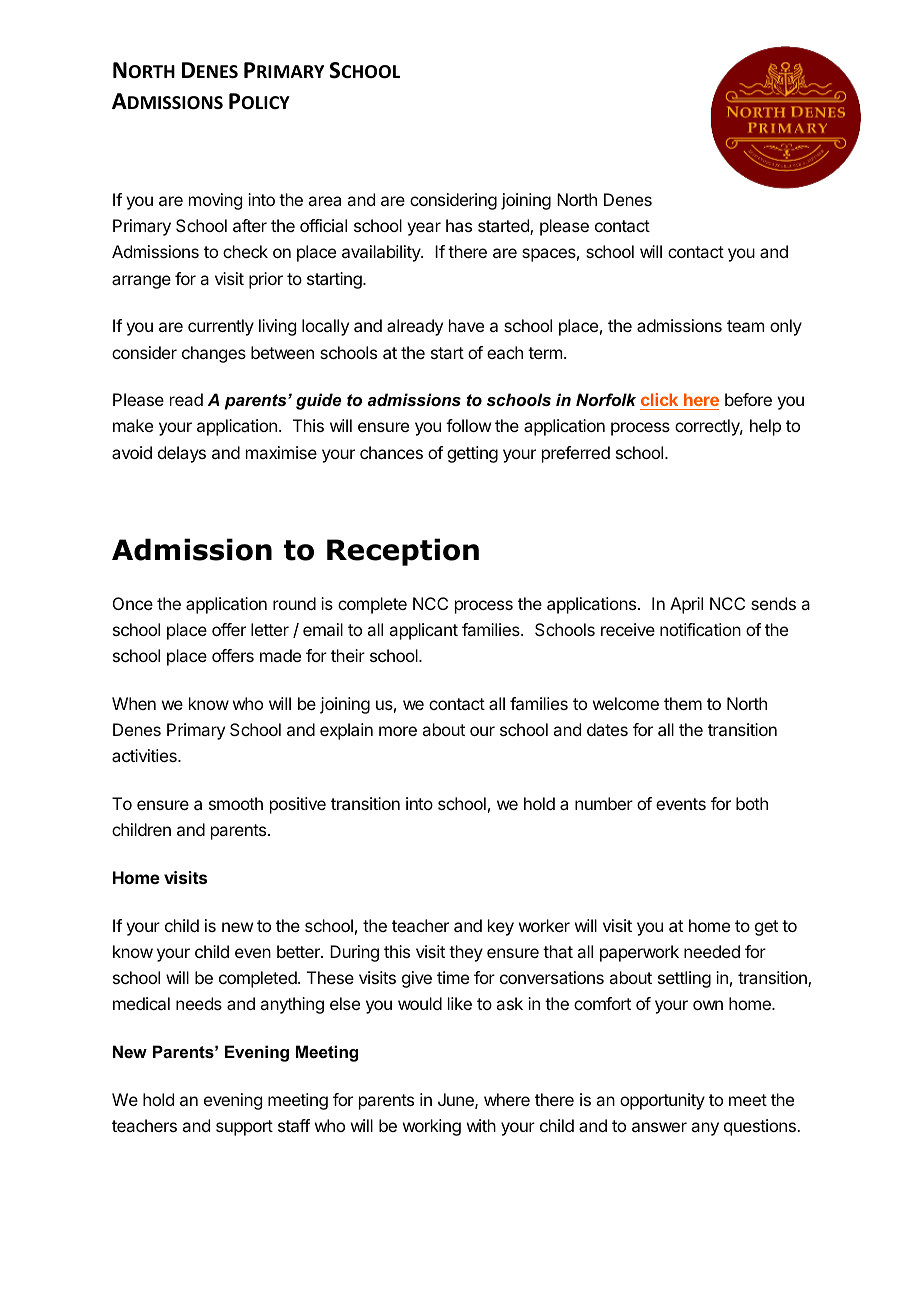  I want to click on smooth, so click(236, 803).
